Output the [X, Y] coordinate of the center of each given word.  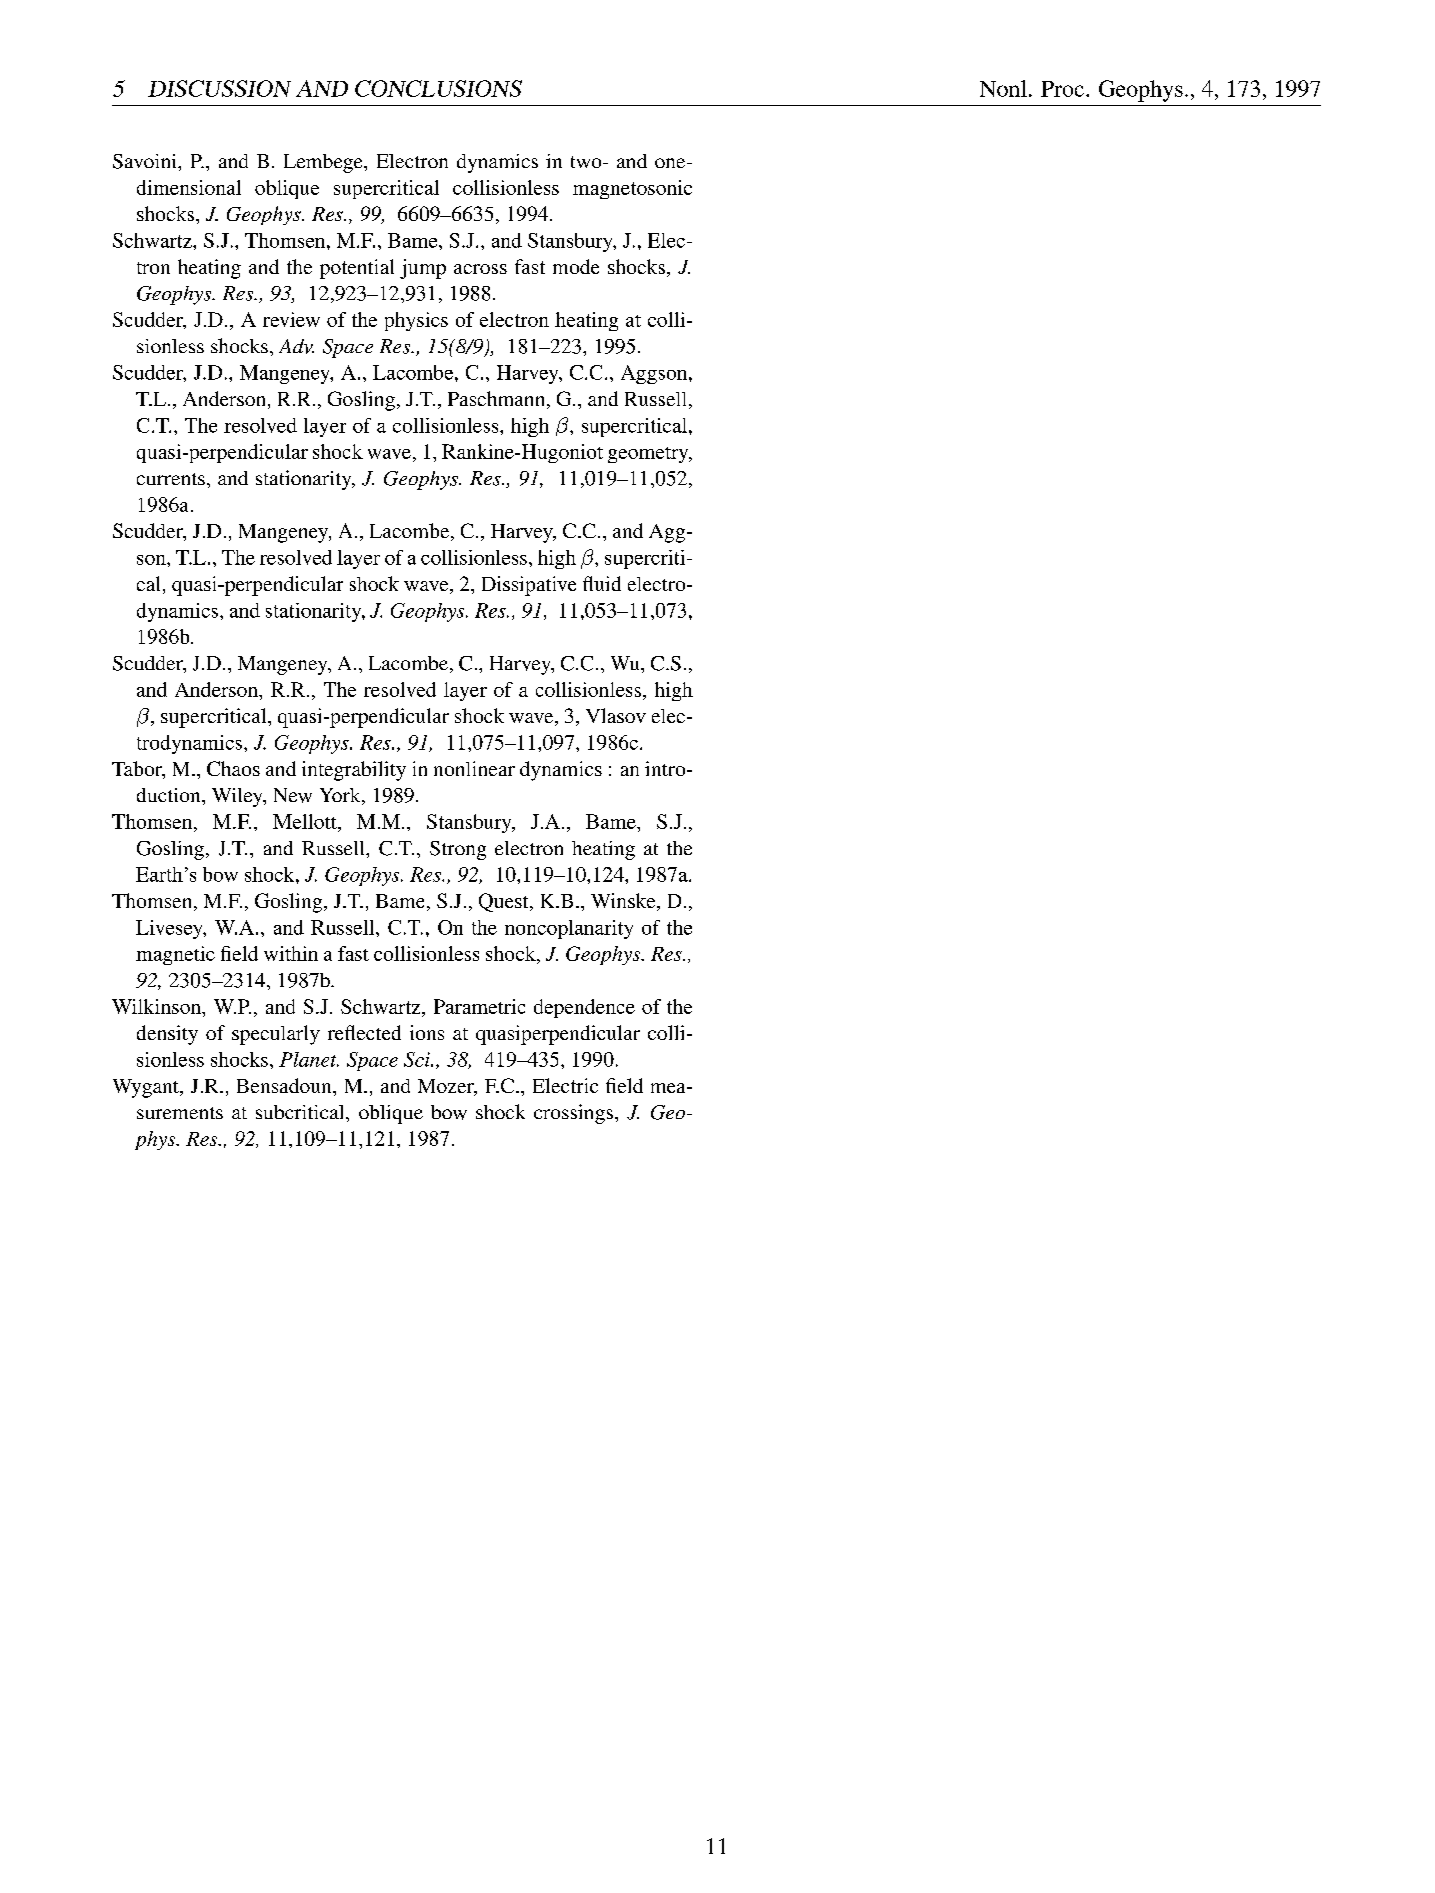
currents [171, 479]
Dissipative [529, 586]
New [293, 795]
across [480, 269]
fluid [602, 583]
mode [576, 266]
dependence [584, 1008]
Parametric [479, 1006]
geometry [649, 455]
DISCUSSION [219, 88]
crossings [573, 1114]
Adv [296, 346]
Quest [505, 902]
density [167, 1035]
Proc [1062, 89]
